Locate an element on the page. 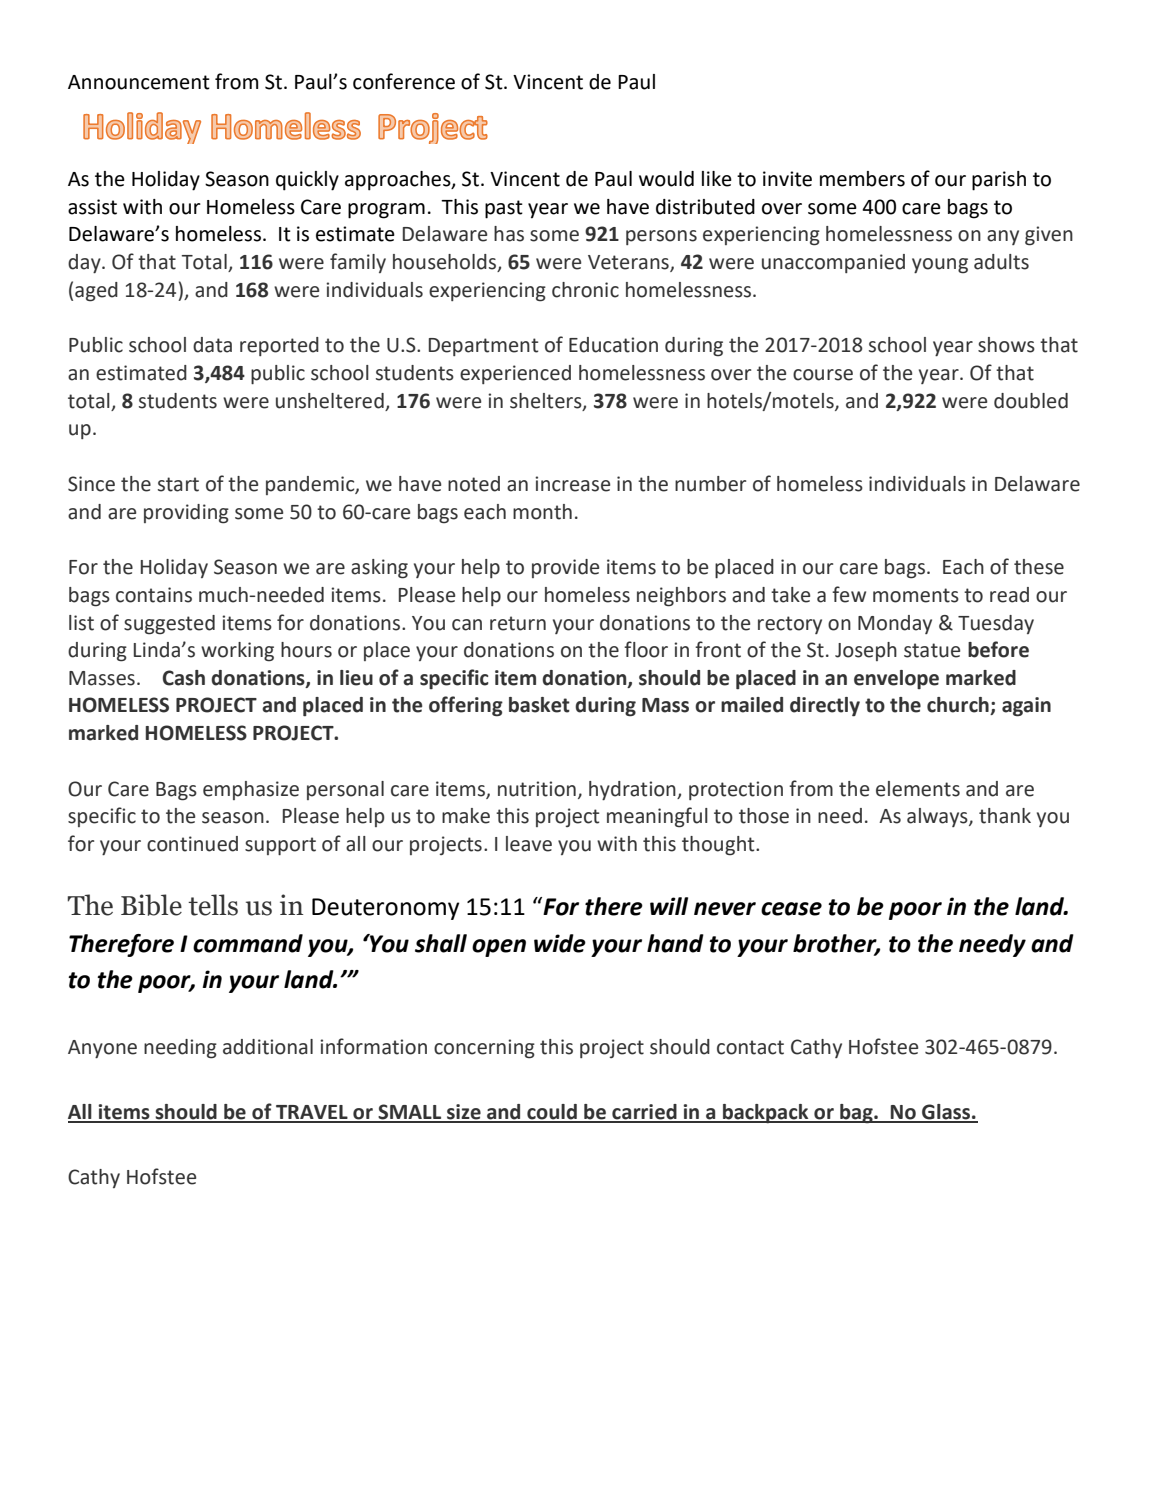 The height and width of the document is (1491, 1153). moments is located at coordinates (916, 595).
